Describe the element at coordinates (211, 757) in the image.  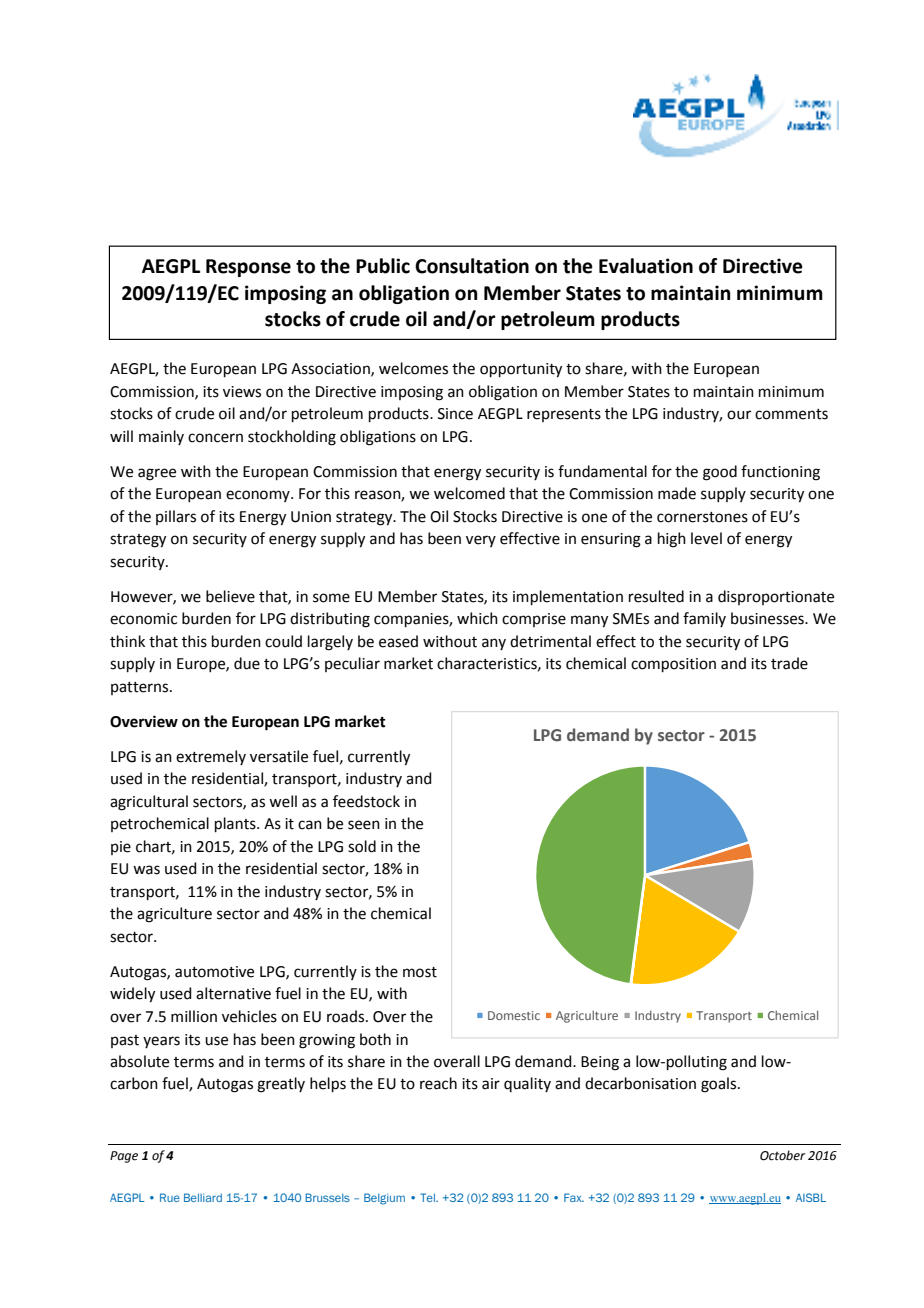
I see `extremely` at that location.
